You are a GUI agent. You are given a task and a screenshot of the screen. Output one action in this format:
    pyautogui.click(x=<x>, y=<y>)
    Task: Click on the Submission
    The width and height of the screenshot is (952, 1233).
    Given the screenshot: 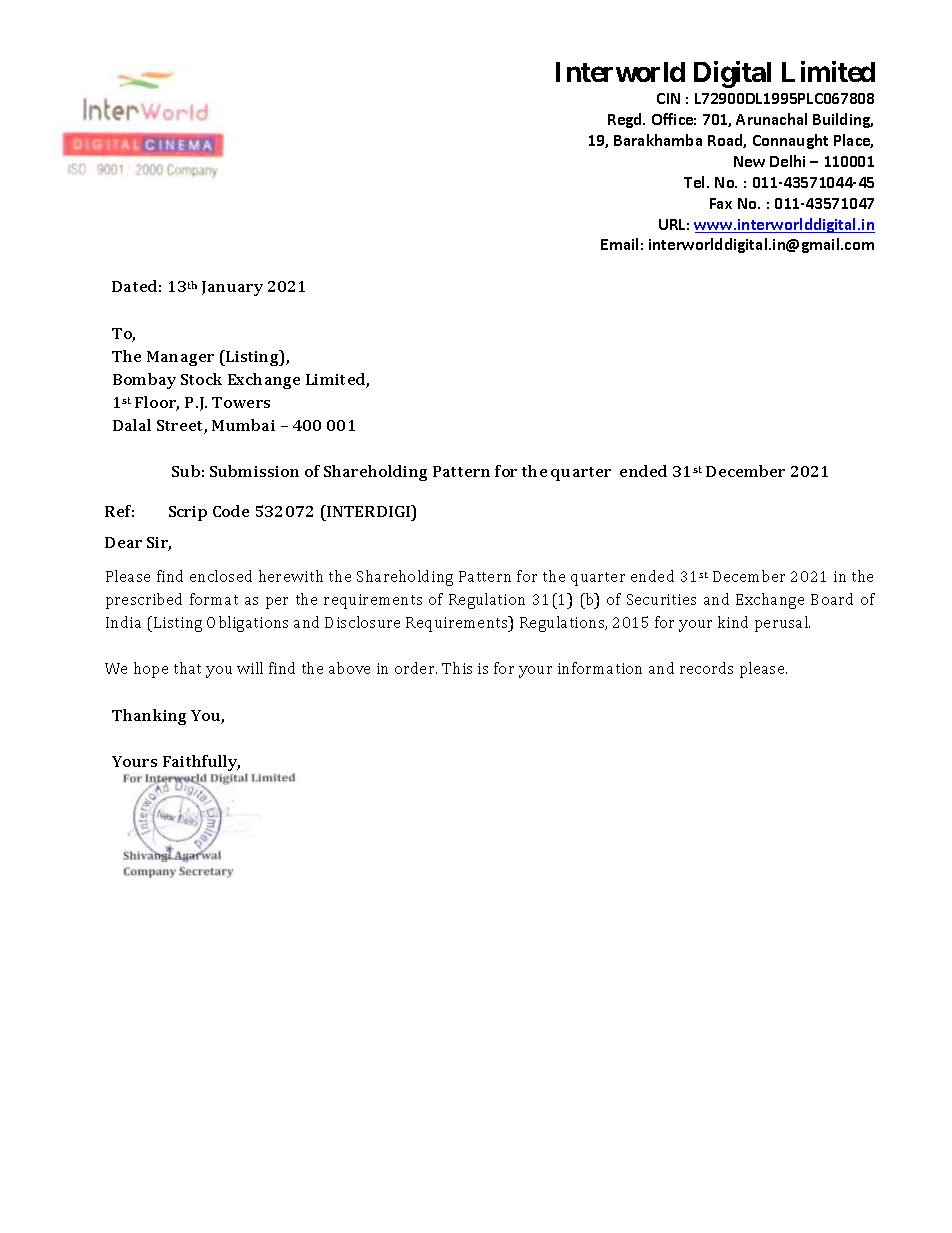 What is the action you would take?
    pyautogui.click(x=254, y=471)
